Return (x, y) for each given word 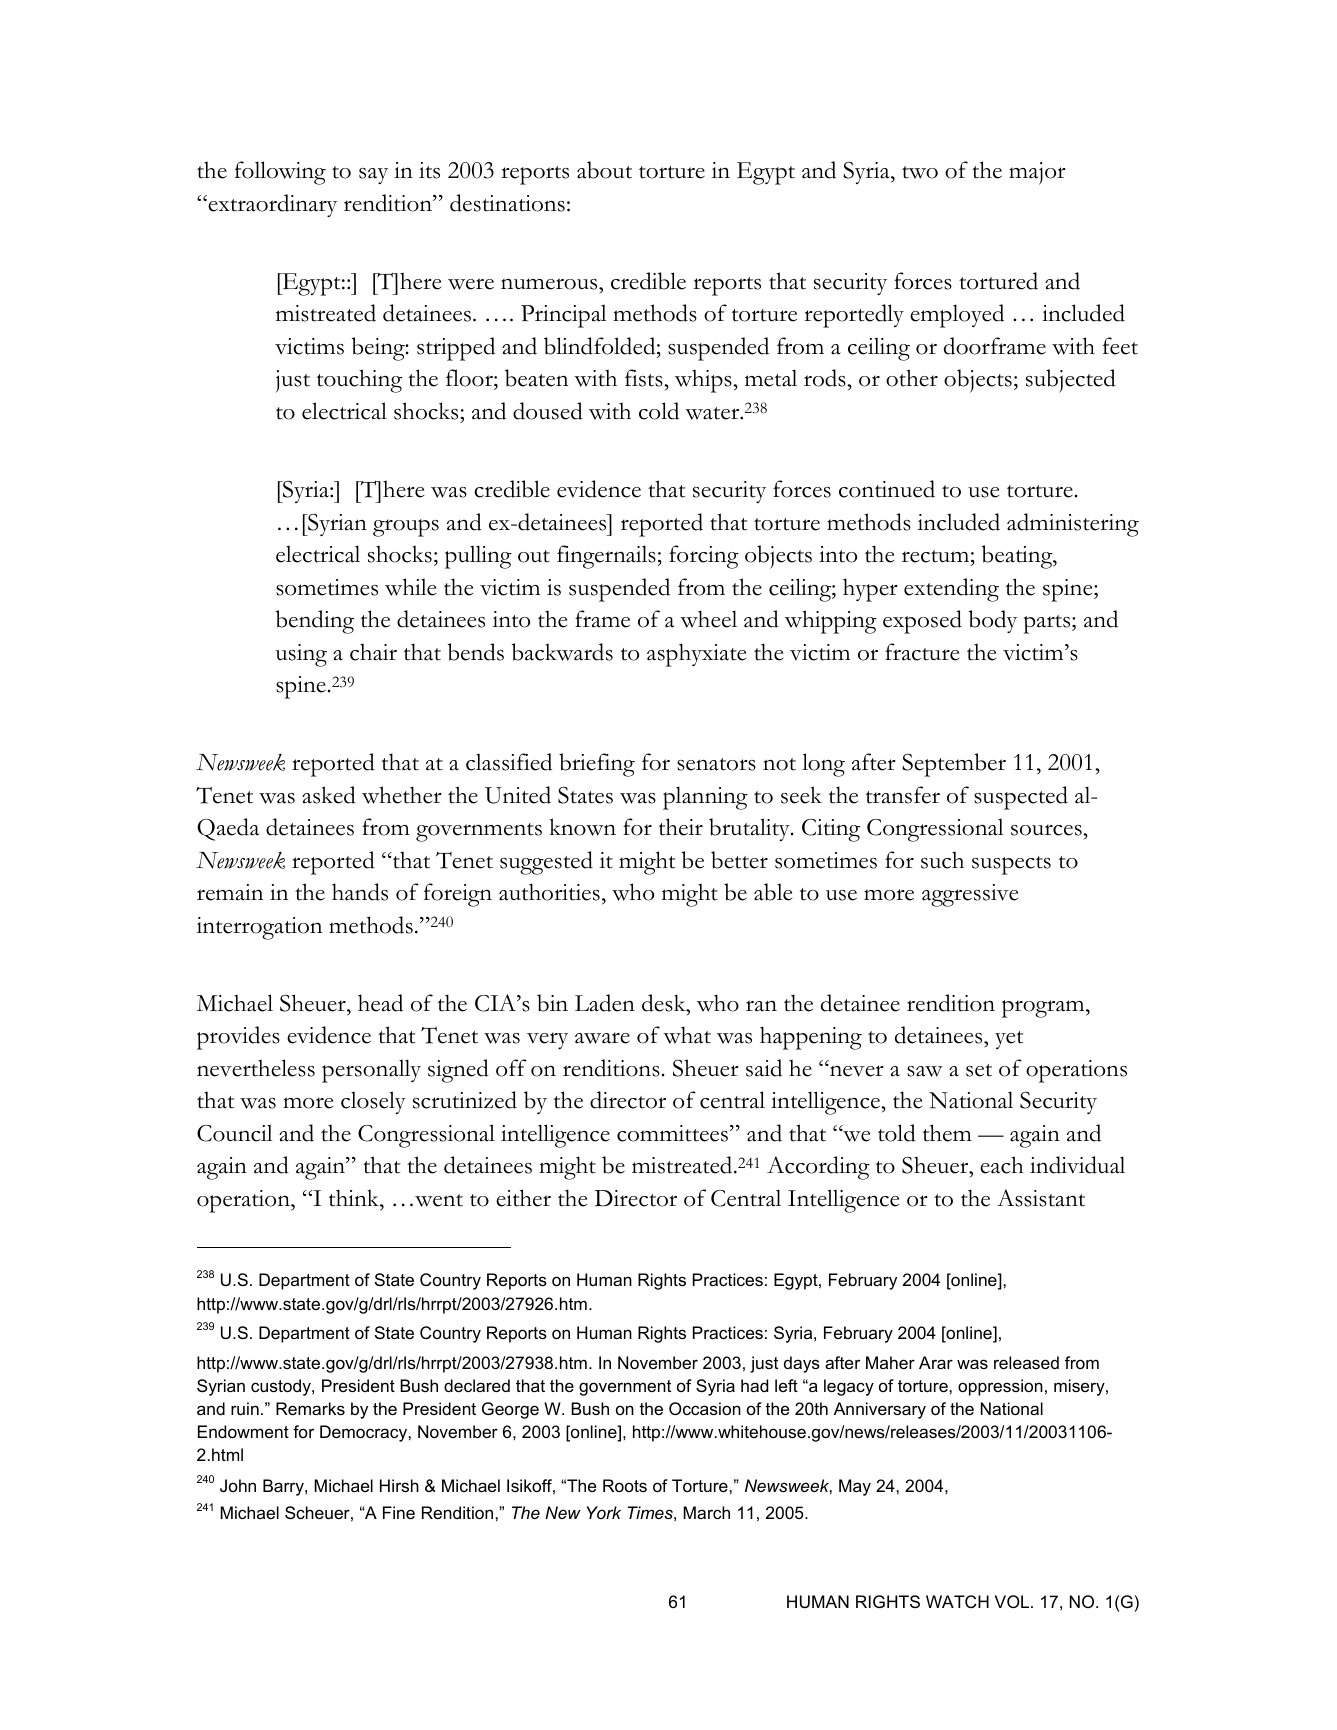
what (687, 1035)
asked (329, 795)
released (1026, 1362)
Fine (399, 1512)
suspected (1021, 798)
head (380, 1003)
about (604, 170)
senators (716, 764)
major (1037, 173)
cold (659, 411)
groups (406, 528)
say (373, 176)
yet (1009, 1040)
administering (1073, 525)
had (754, 1385)
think (355, 1198)
